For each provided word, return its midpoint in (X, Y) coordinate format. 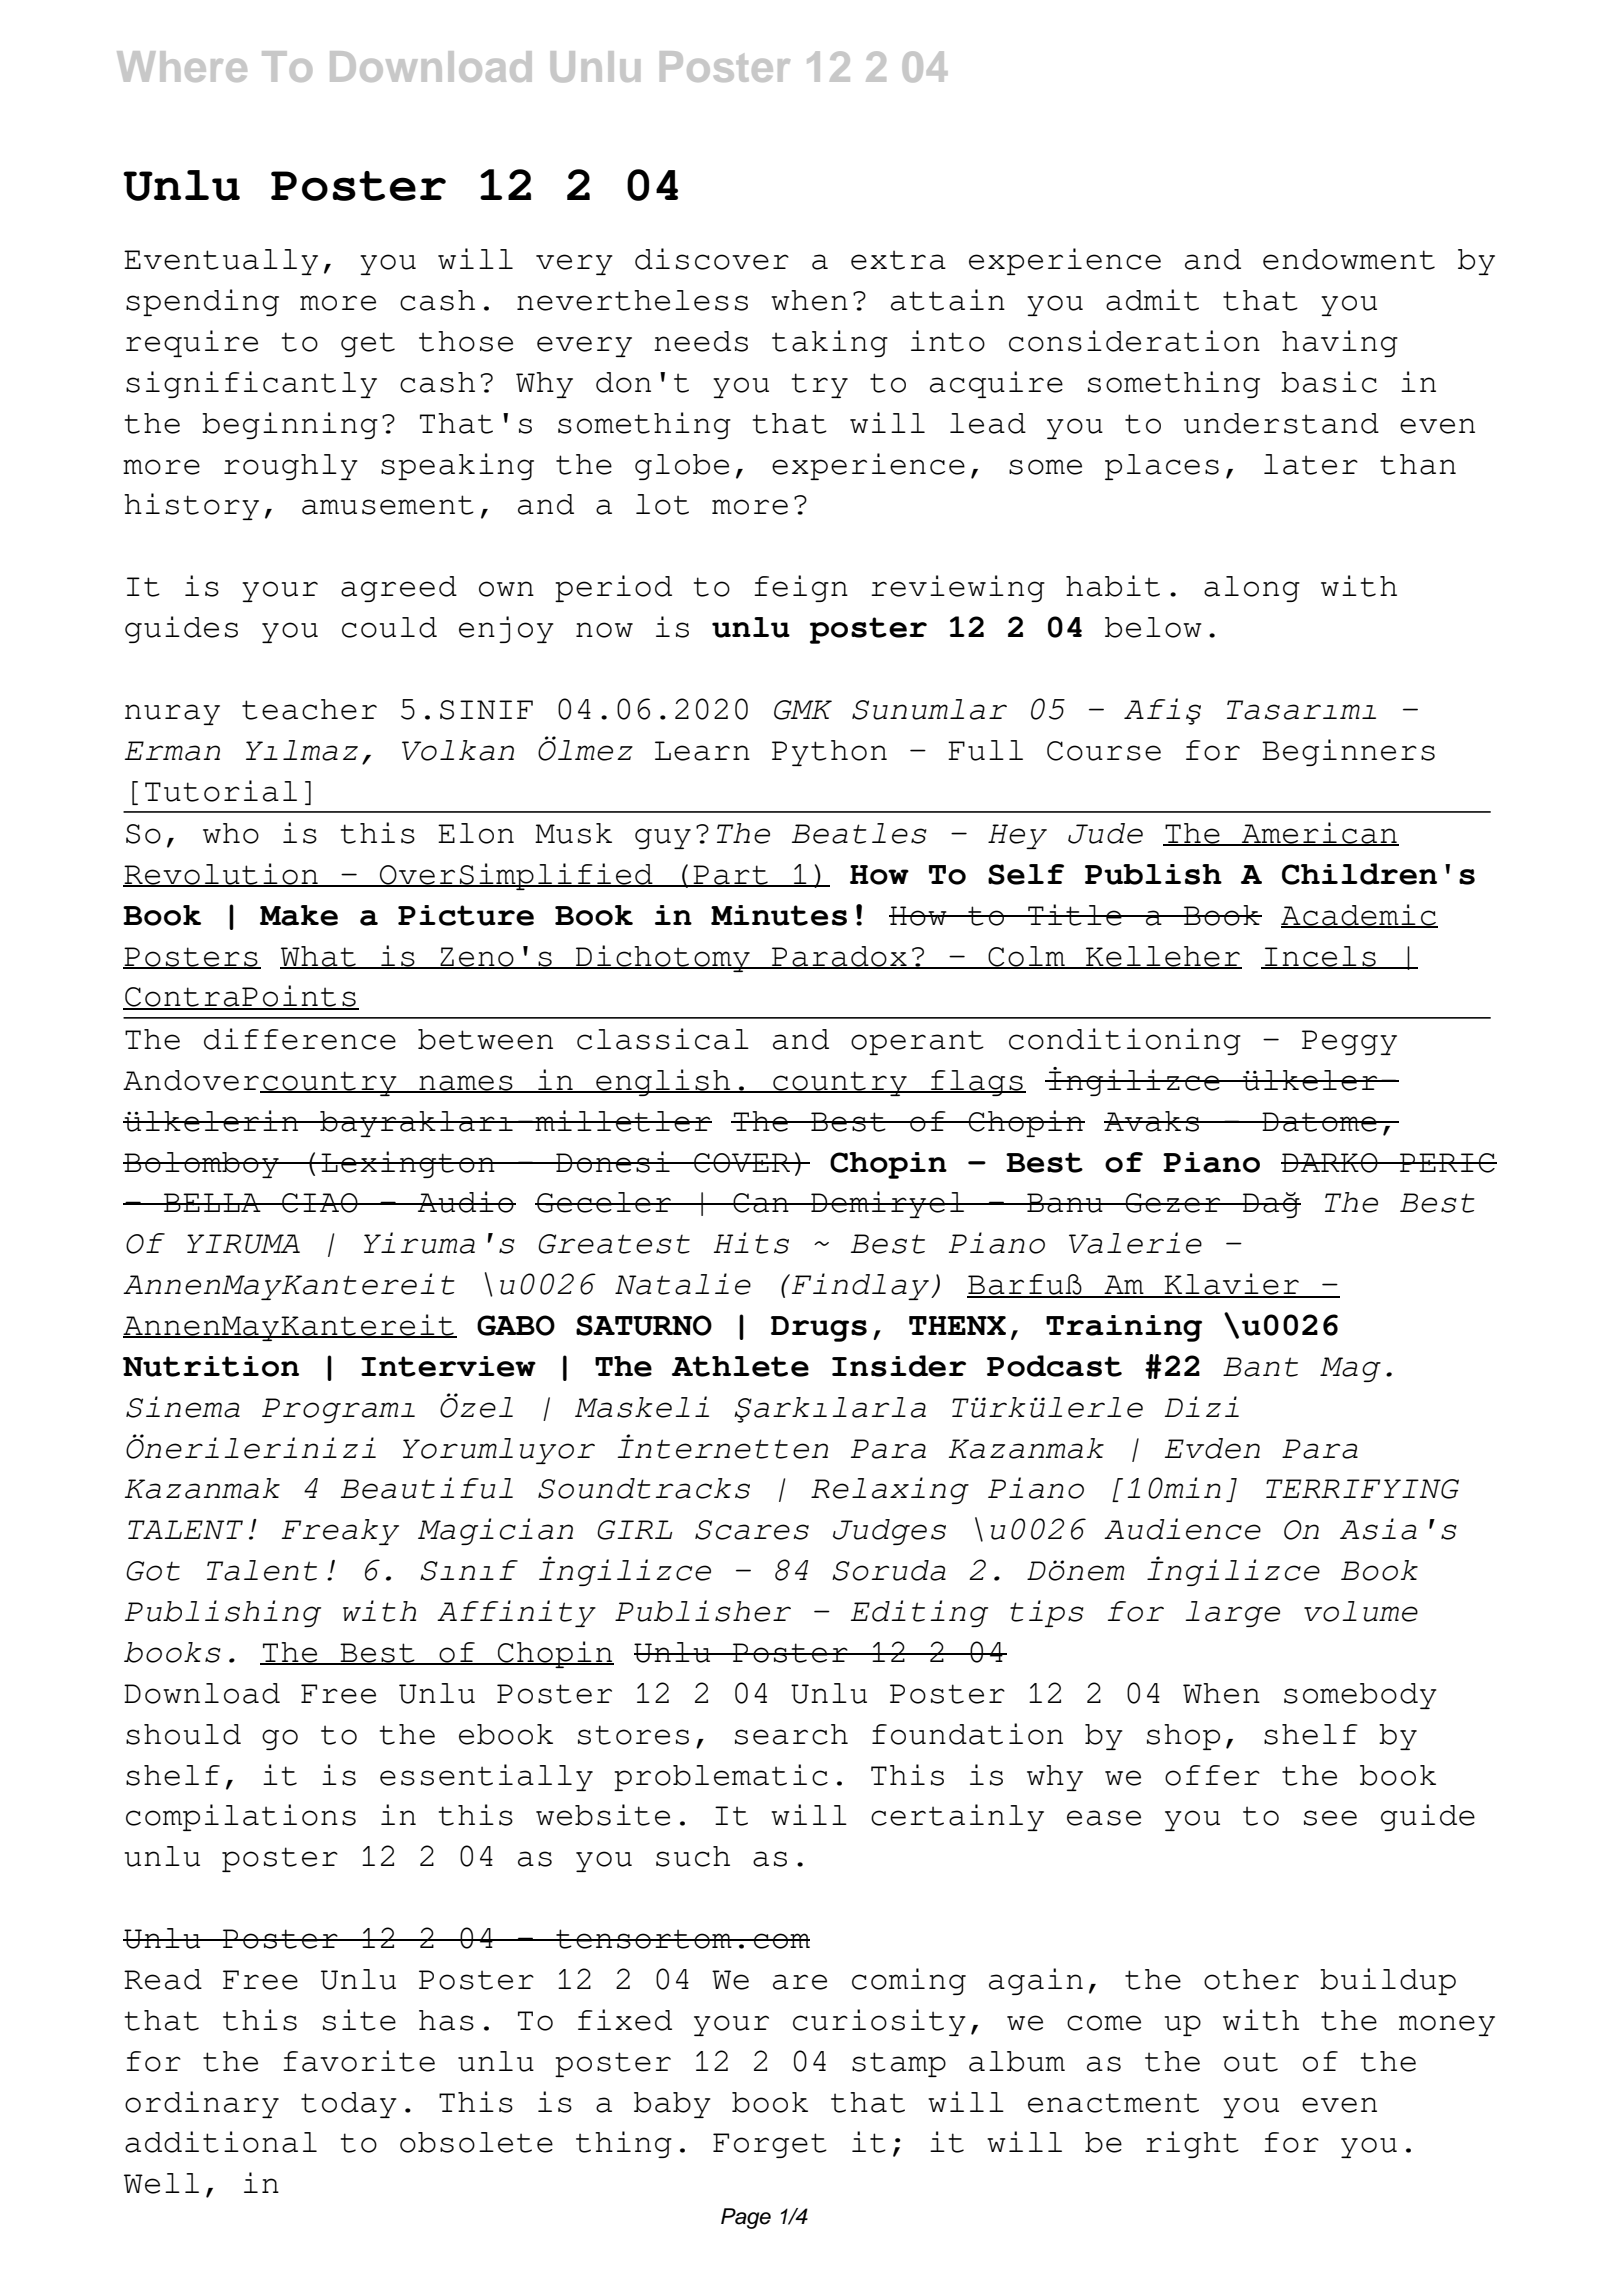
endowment (1349, 259)
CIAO (320, 1203)
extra (898, 260)
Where (182, 66)
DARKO (1330, 1163)
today (349, 2105)
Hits (751, 1243)
